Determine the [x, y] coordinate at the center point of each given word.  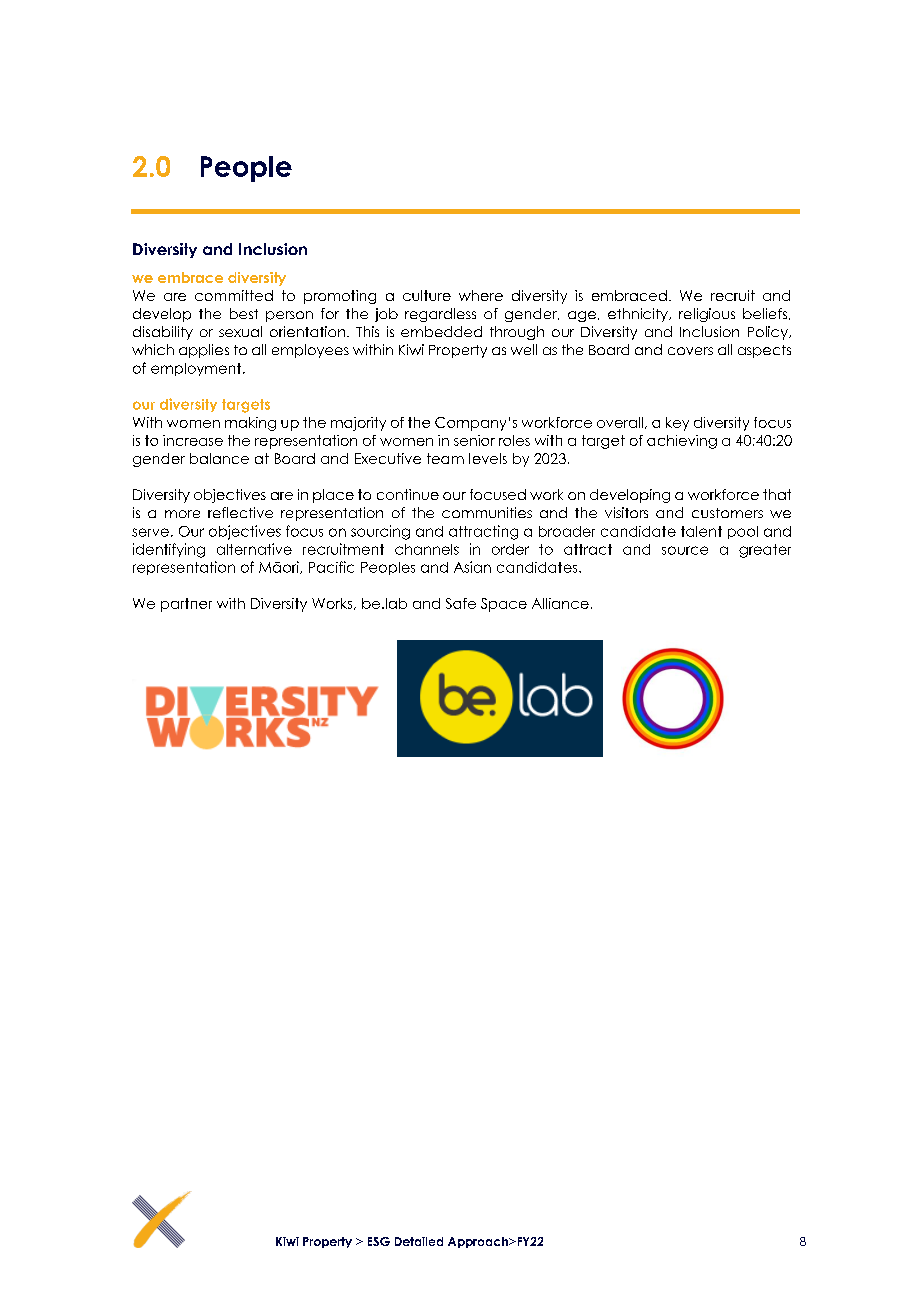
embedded [441, 331]
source [685, 550]
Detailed [419, 1241]
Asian [472, 567]
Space [504, 605]
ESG [379, 1241]
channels [427, 549]
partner [186, 605]
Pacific [331, 567]
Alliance [560, 603]
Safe [461, 603]
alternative [254, 549]
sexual [240, 331]
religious [707, 315]
